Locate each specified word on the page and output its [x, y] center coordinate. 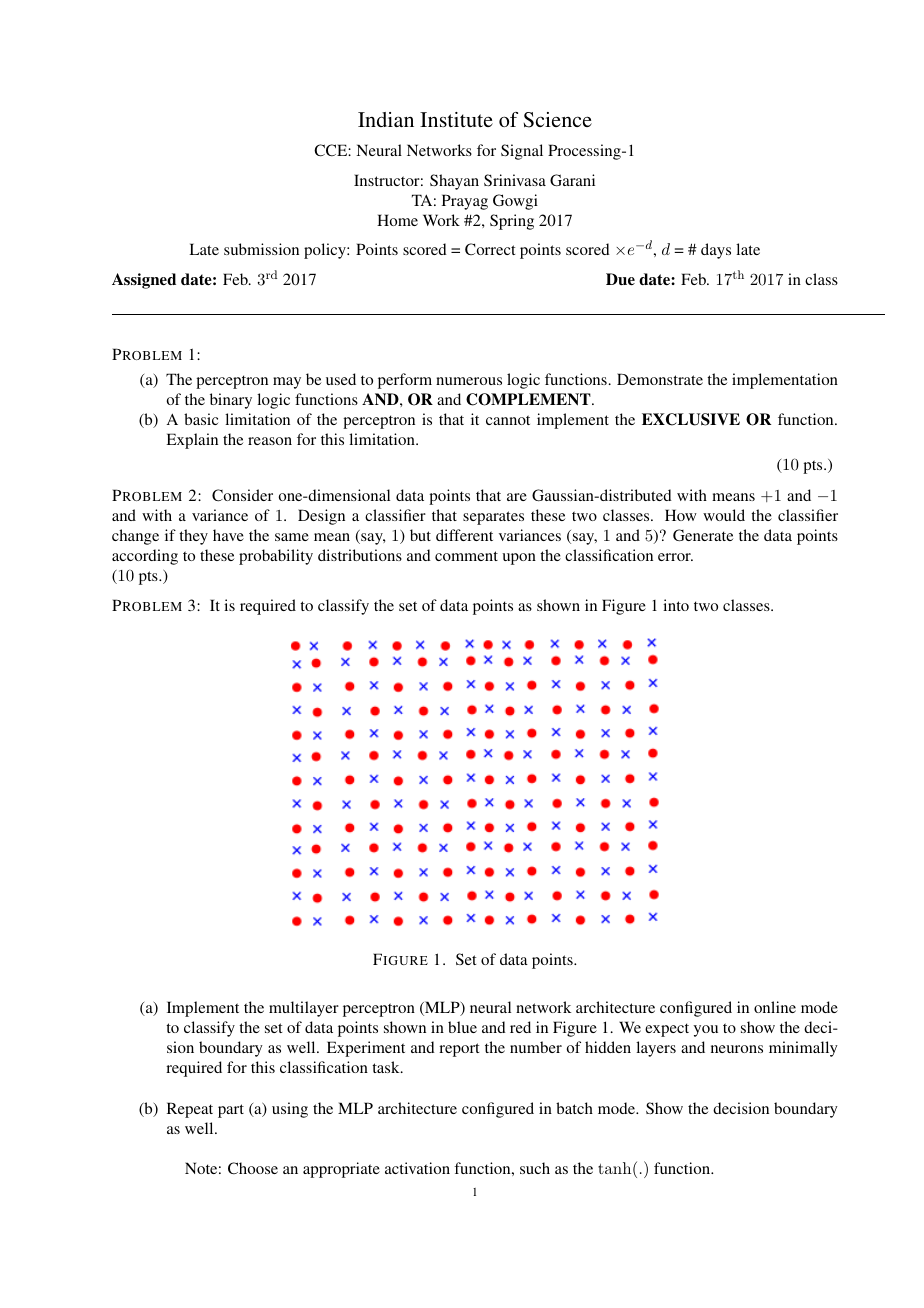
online [775, 1007]
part [231, 1111]
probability [276, 557]
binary [231, 401]
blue [462, 1027]
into [676, 605]
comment [466, 556]
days [716, 251]
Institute [456, 119]
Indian [386, 119]
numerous [469, 381]
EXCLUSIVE [691, 419]
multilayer [304, 1009]
